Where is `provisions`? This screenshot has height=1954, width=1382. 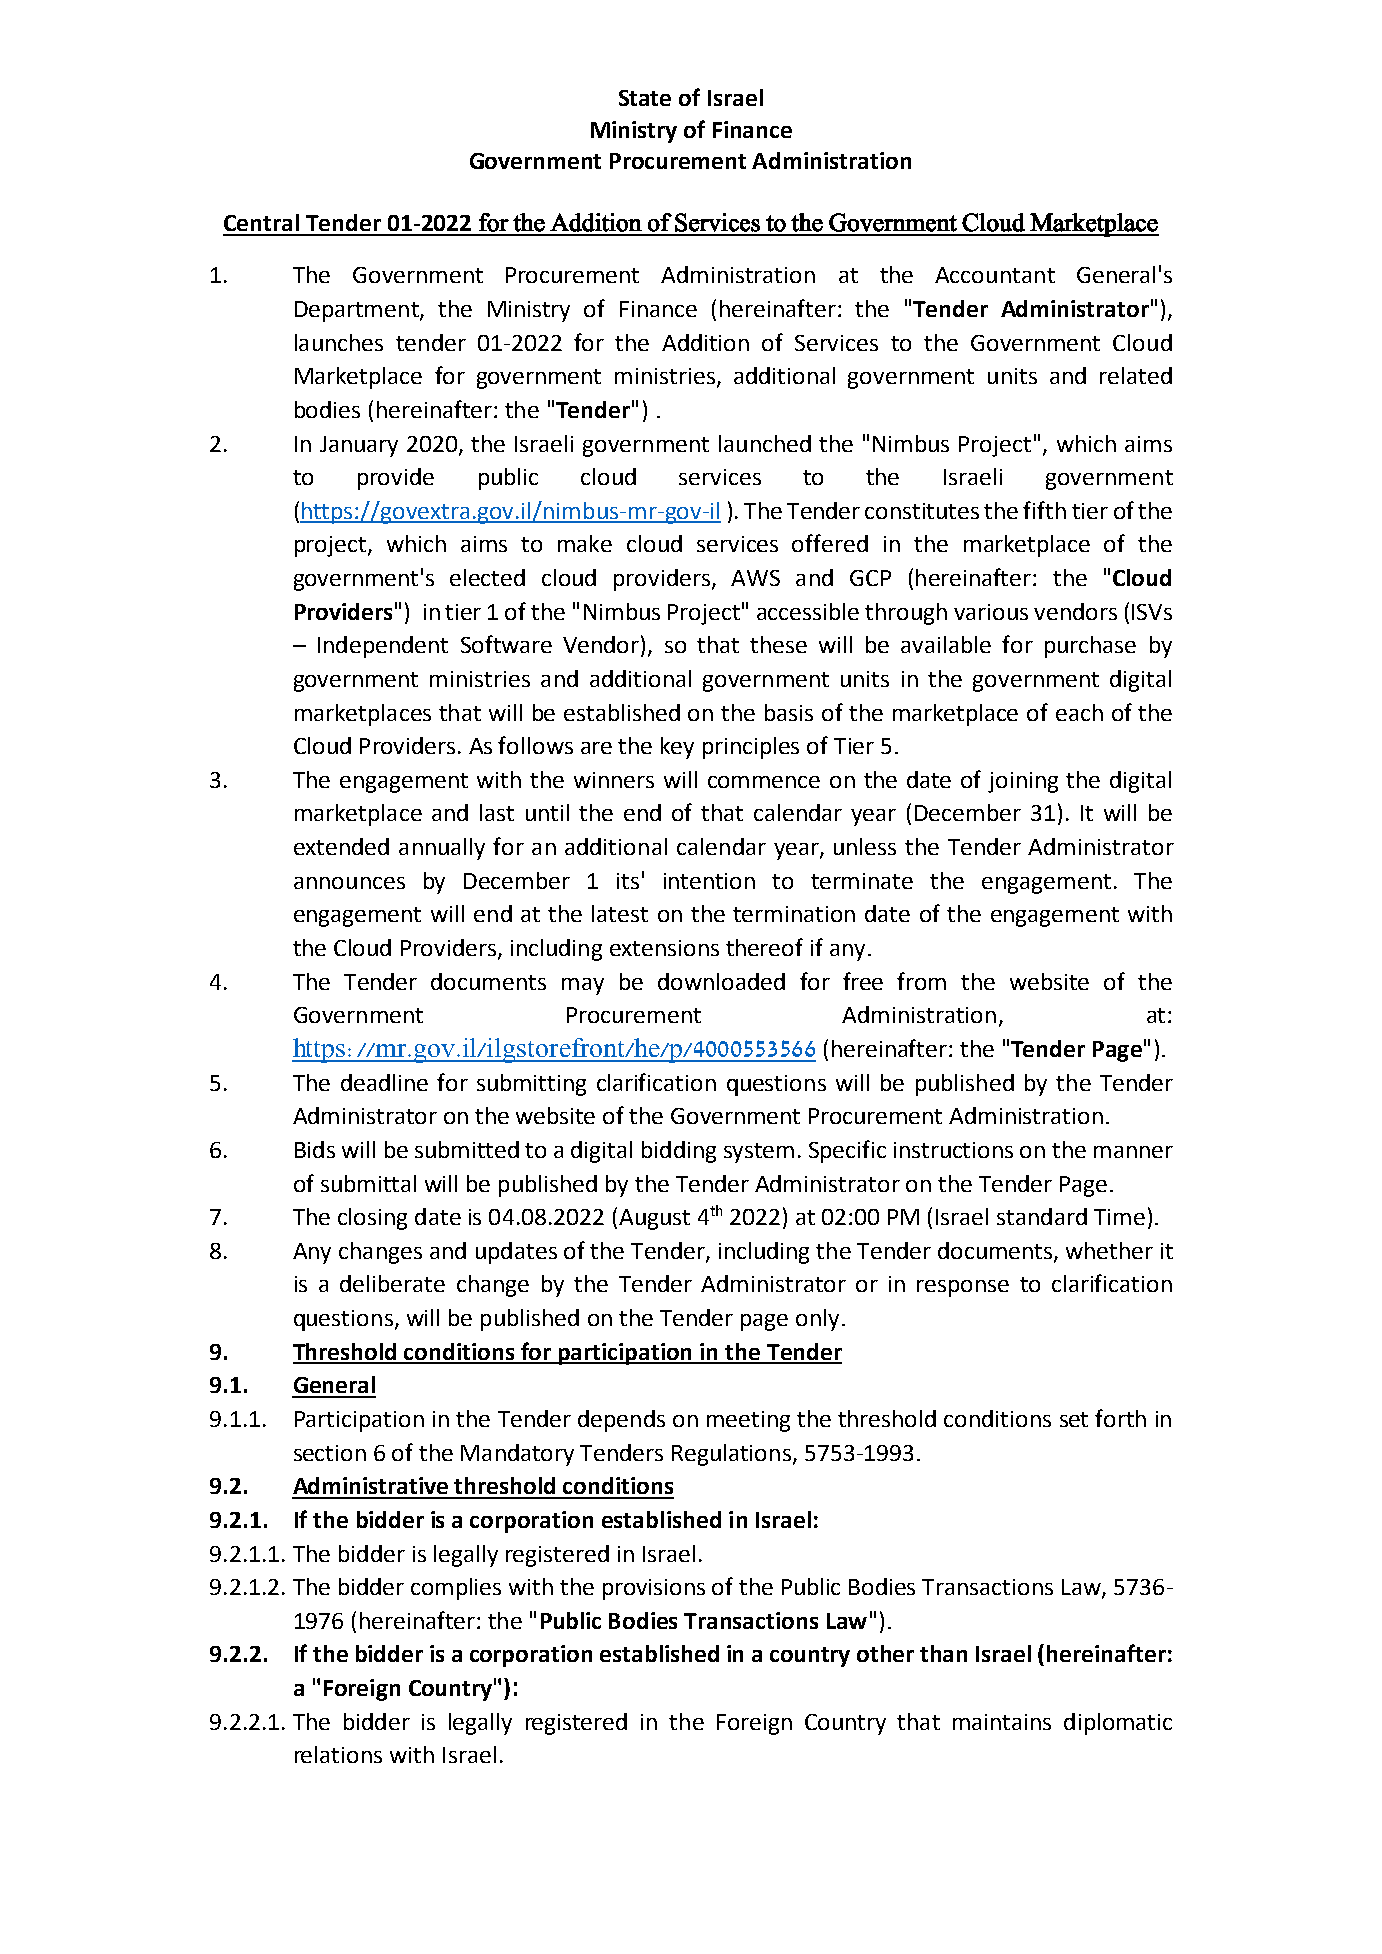
provisions is located at coordinates (654, 1589).
